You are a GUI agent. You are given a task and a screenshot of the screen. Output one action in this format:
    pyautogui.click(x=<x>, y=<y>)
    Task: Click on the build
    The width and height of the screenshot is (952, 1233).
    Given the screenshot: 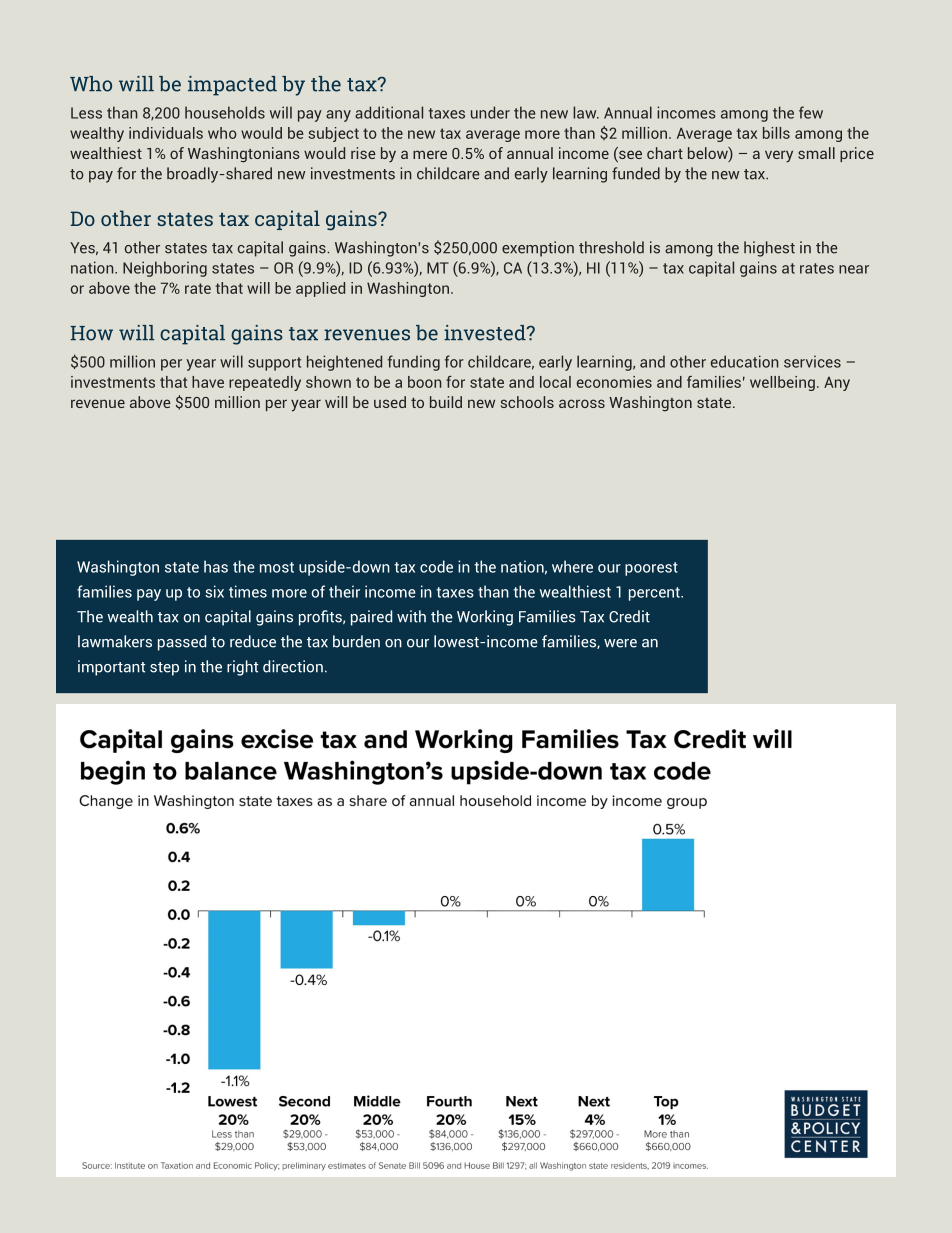 What is the action you would take?
    pyautogui.click(x=446, y=402)
